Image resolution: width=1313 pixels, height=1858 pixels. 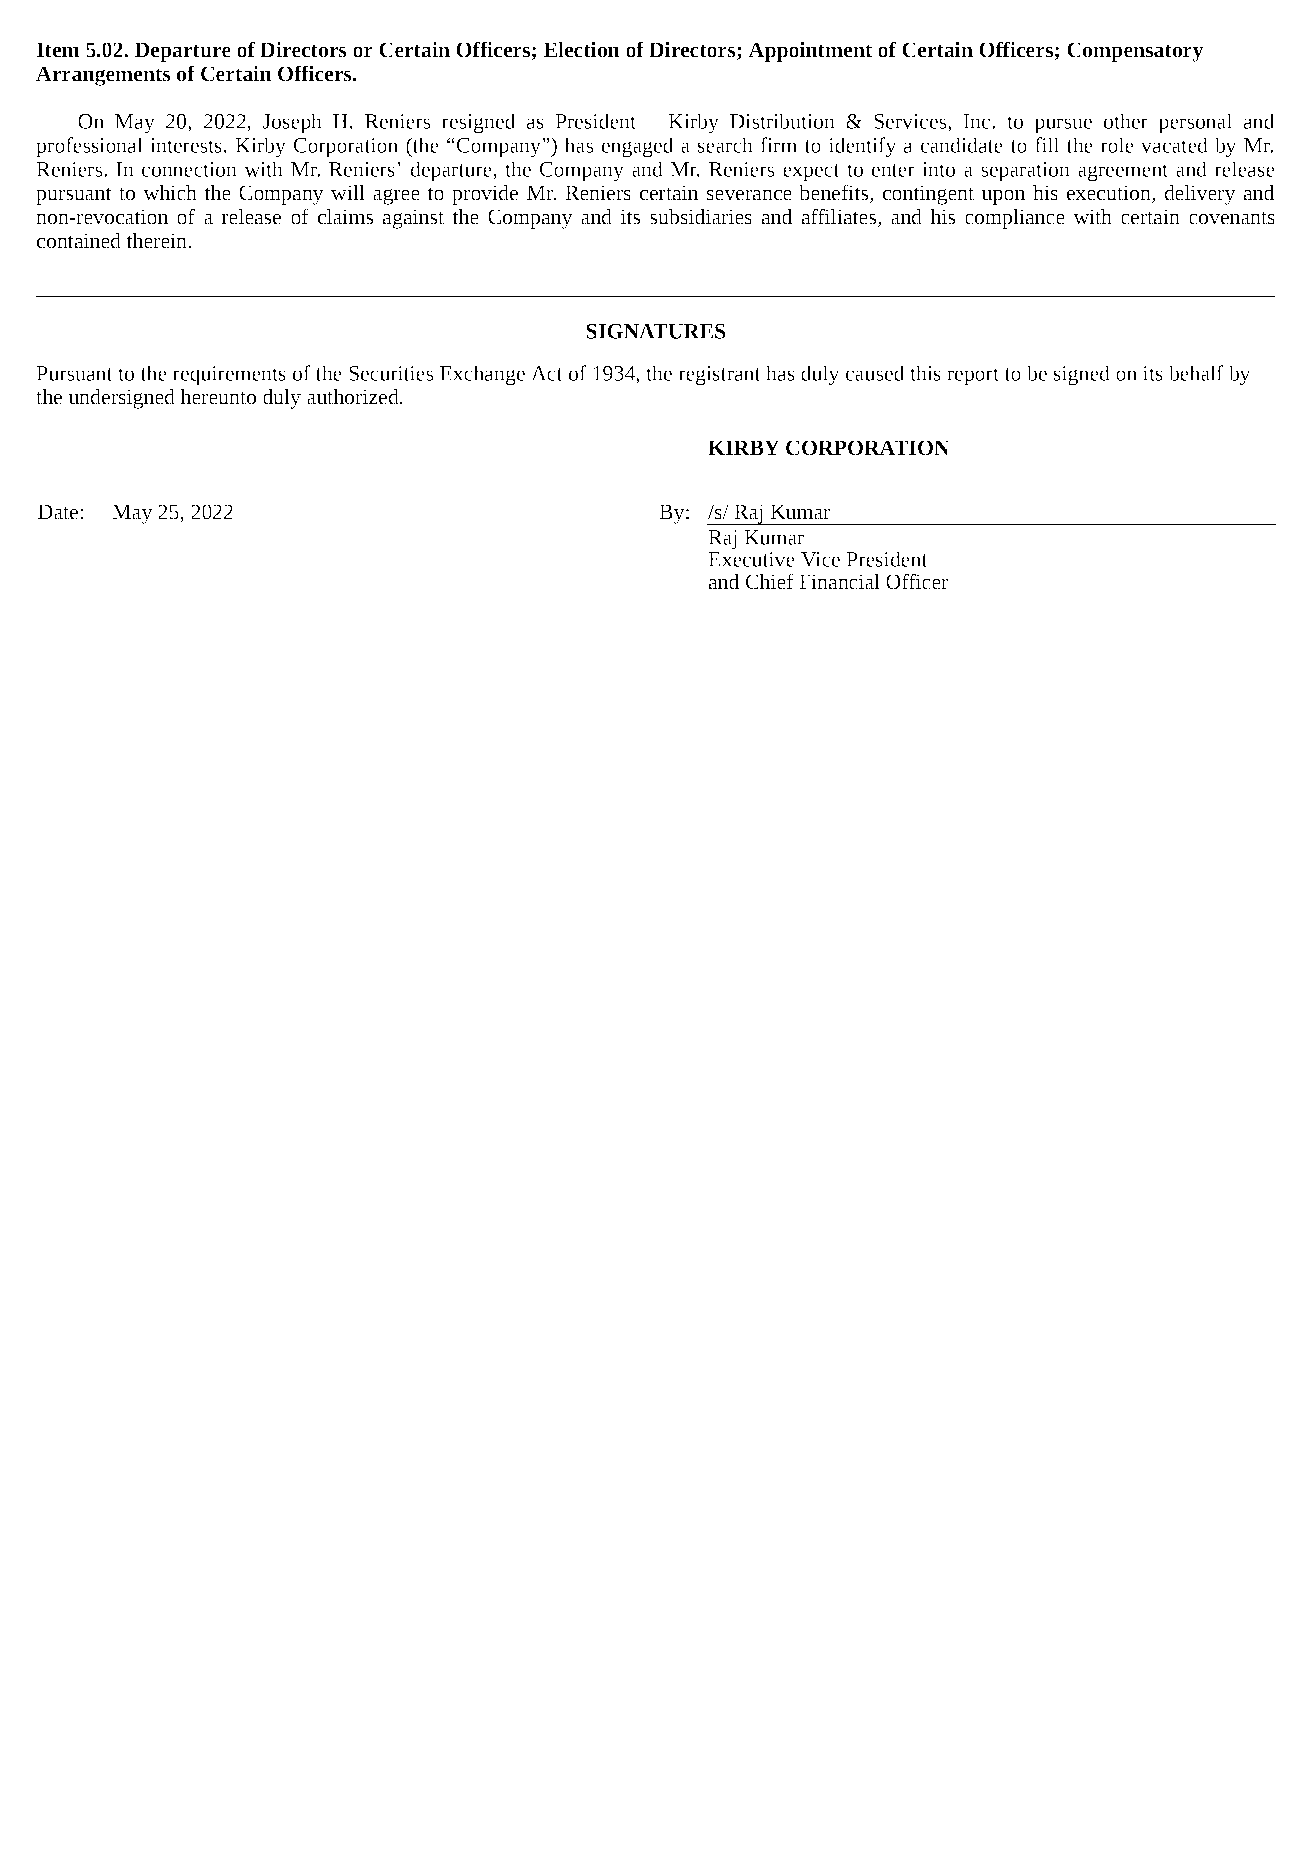 What do you see at coordinates (103, 76) in the image?
I see `Arrangements` at bounding box center [103, 76].
